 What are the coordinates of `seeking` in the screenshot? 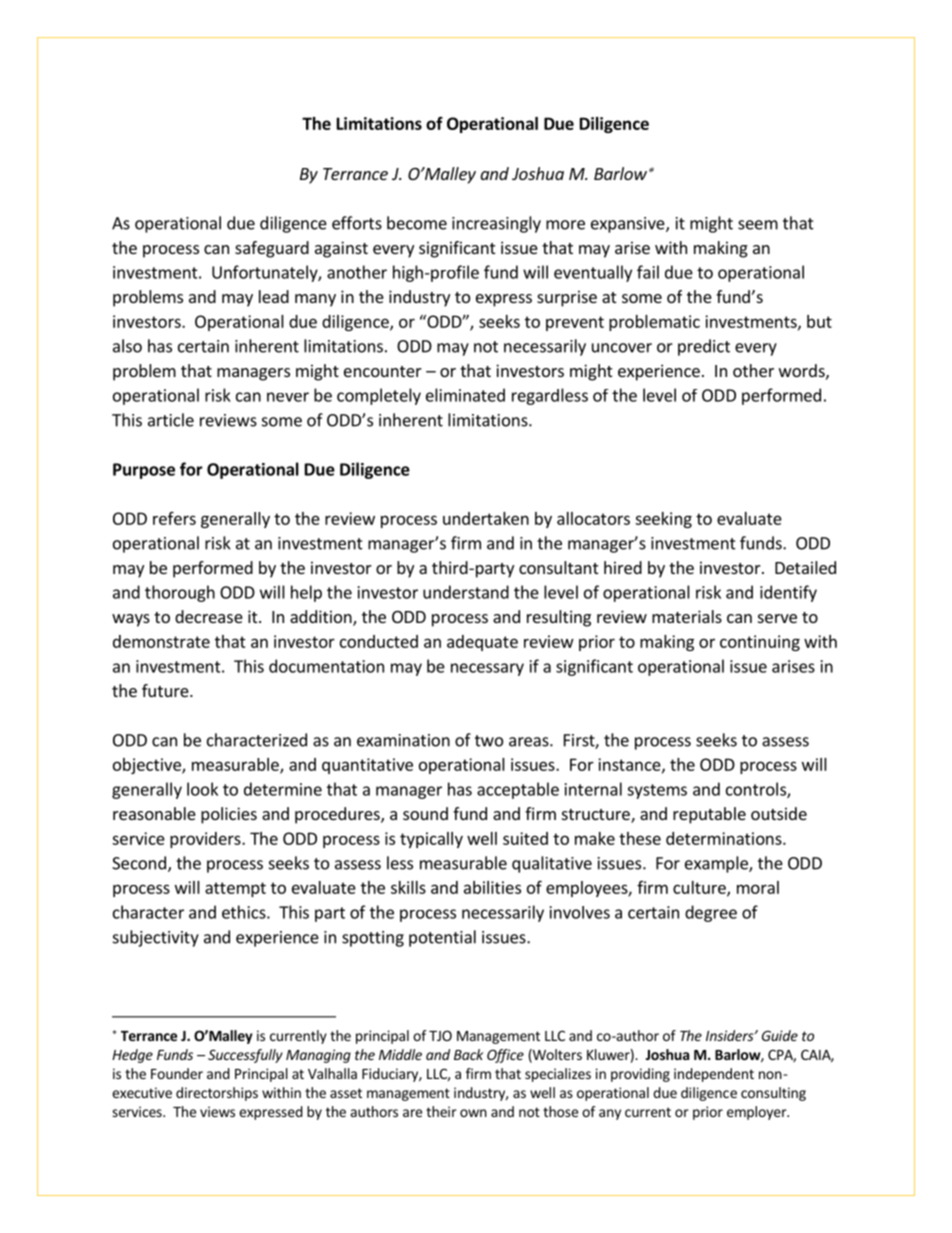 It's located at (663, 520).
